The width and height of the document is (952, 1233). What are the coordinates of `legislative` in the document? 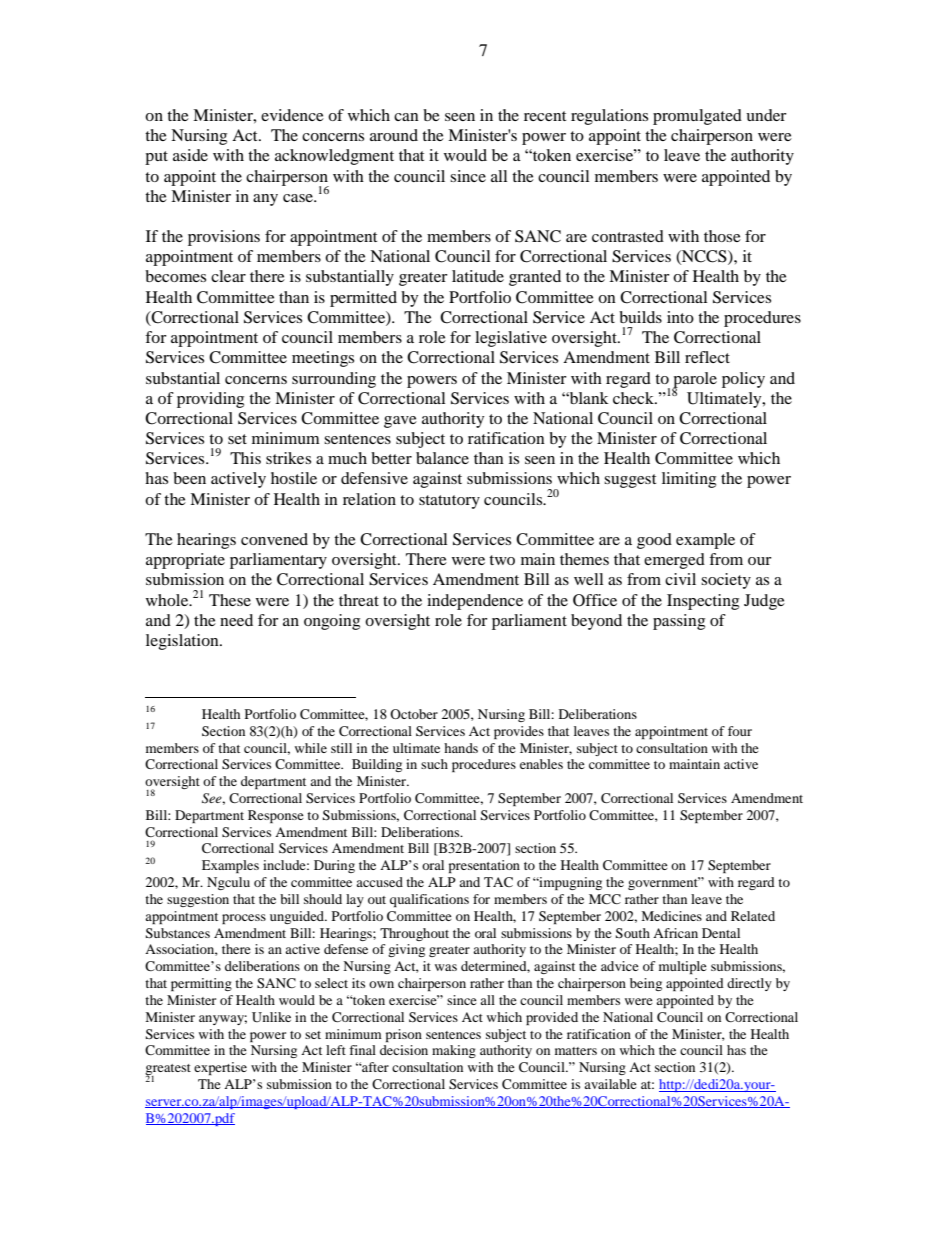 It's located at (511, 339).
